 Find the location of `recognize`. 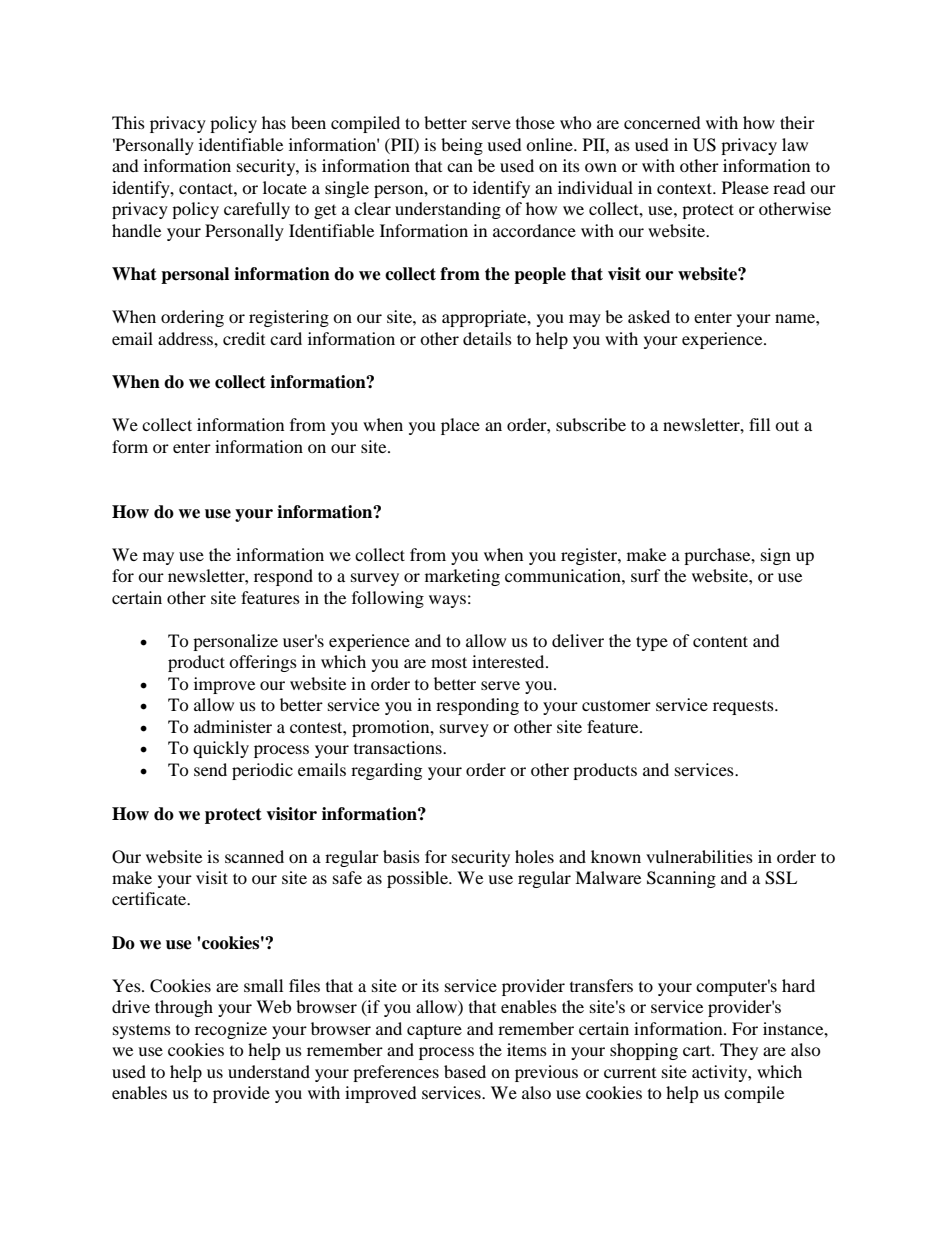

recognize is located at coordinates (231, 1030).
